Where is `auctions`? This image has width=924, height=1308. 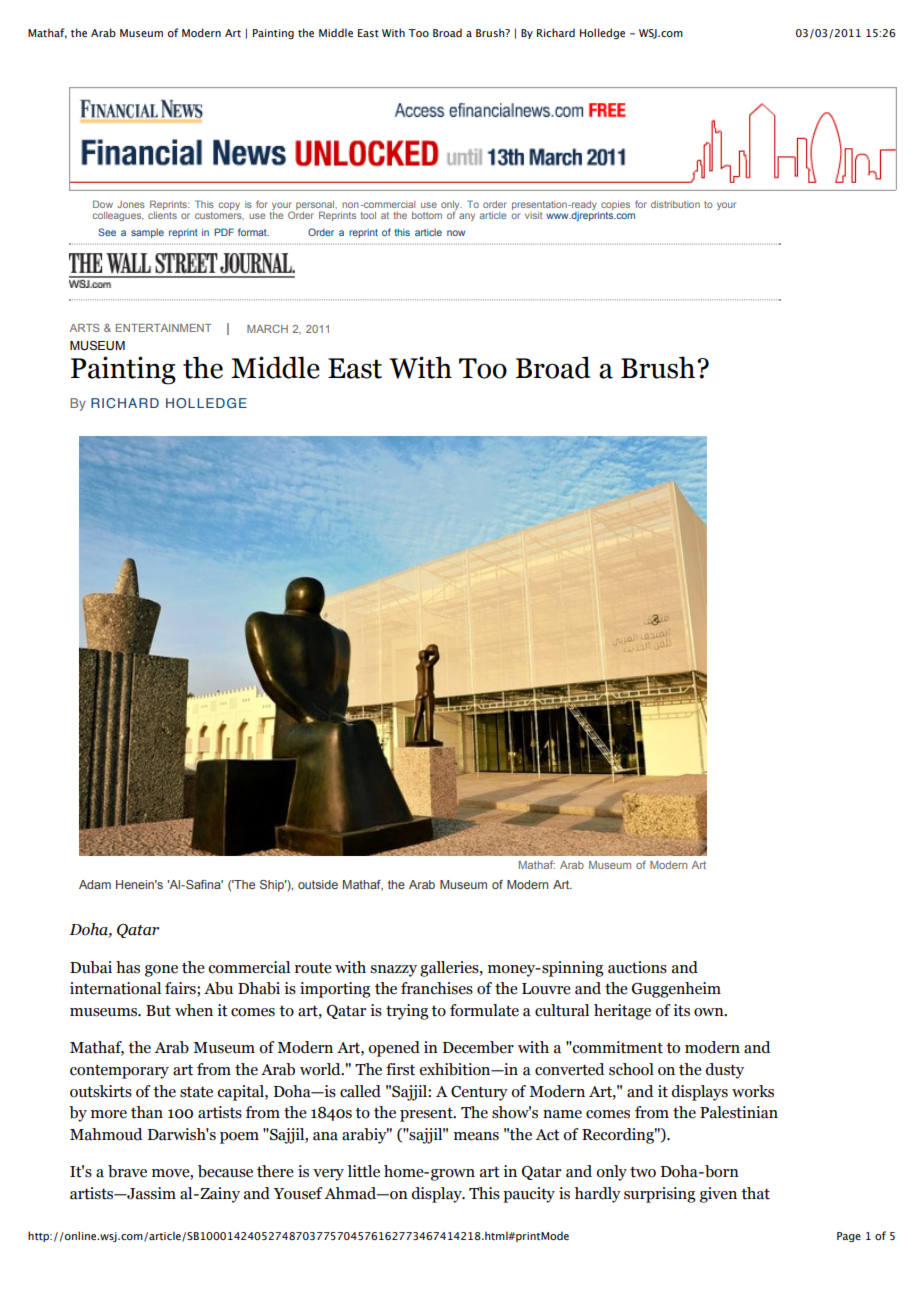
auctions is located at coordinates (637, 967).
